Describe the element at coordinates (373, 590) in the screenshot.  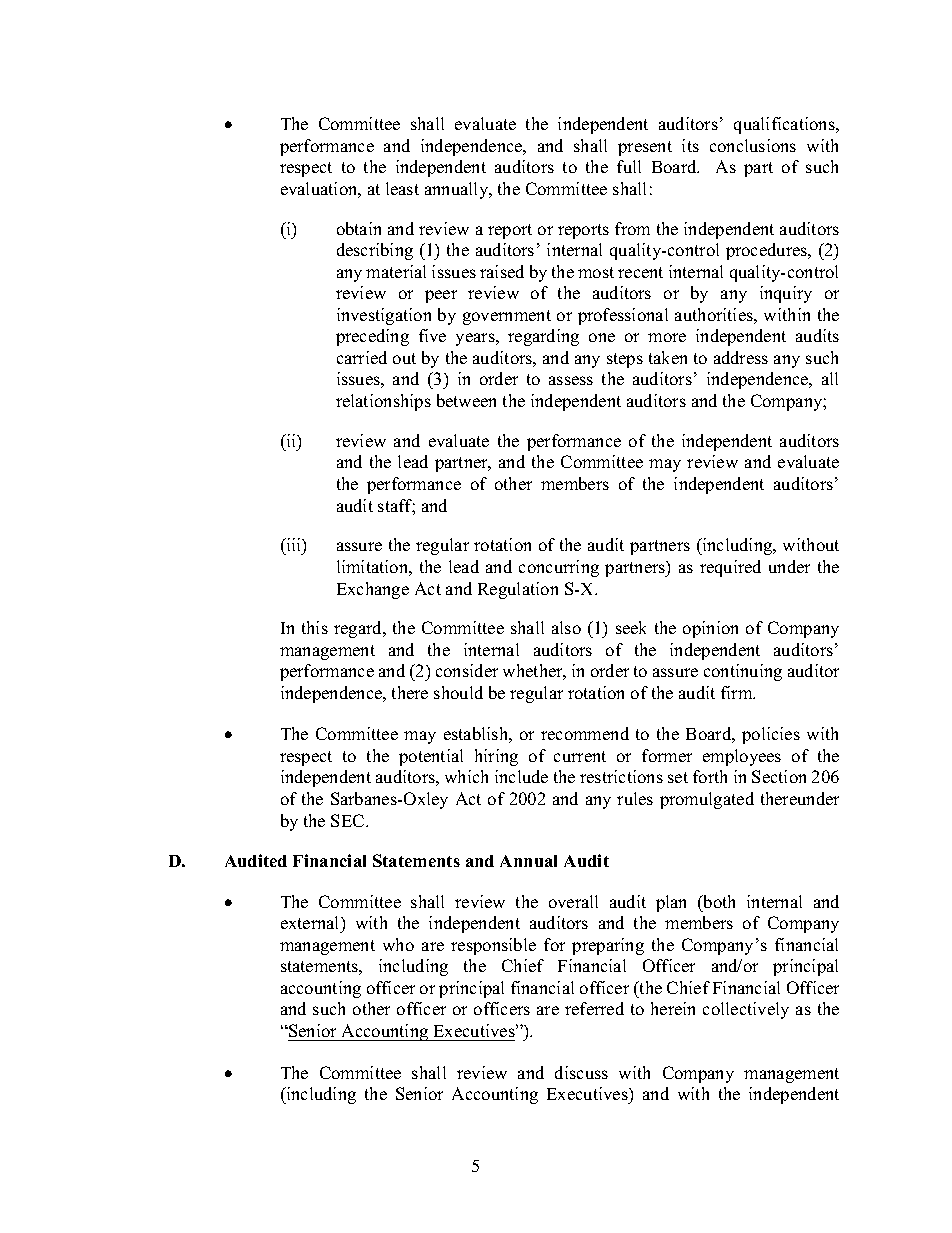
I see `Exchange` at that location.
